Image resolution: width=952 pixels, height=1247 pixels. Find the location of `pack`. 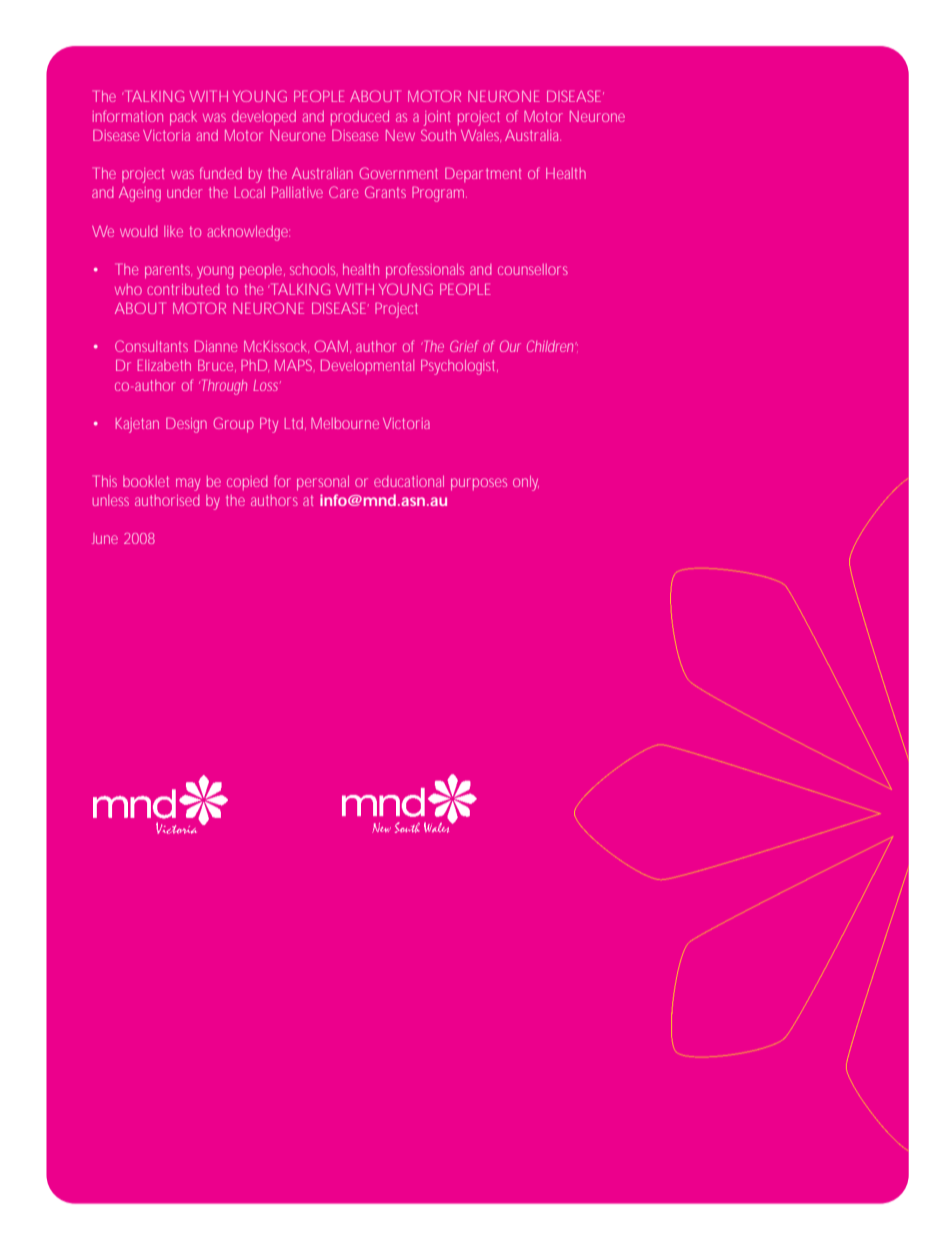

pack is located at coordinates (183, 118).
